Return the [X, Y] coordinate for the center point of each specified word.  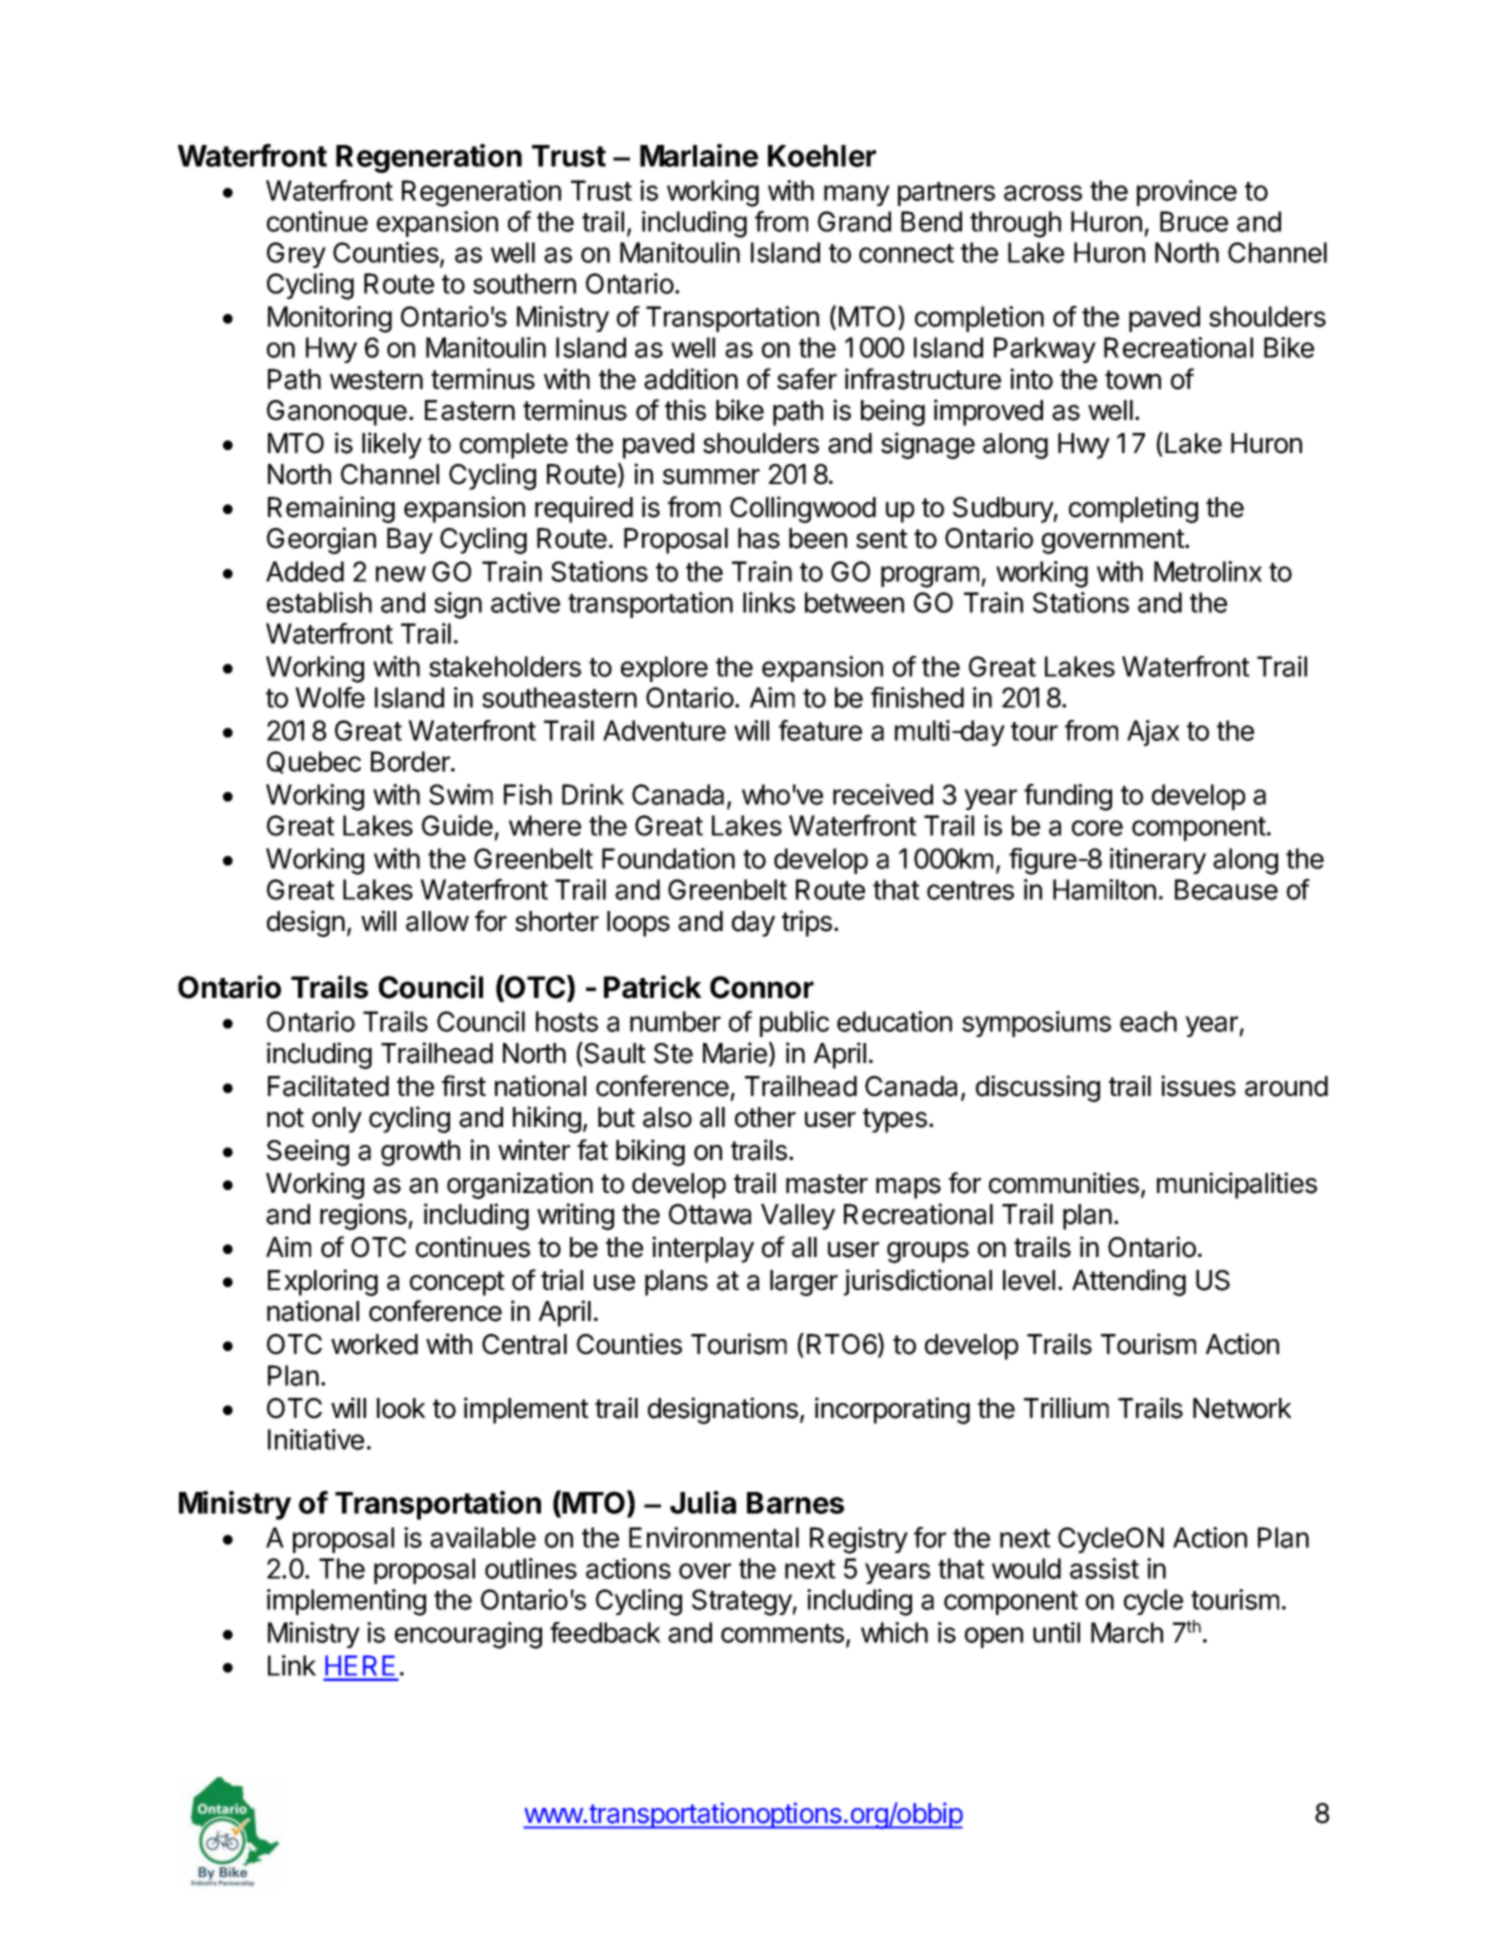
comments [782, 1633]
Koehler [822, 156]
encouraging [468, 1635]
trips [808, 923]
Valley [798, 1217]
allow [437, 921]
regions [364, 1216]
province [1187, 193]
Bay [410, 541]
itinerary [1158, 861]
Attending [1129, 1282]
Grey [296, 255]
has [759, 538]
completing [1133, 509]
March [1127, 1632]
